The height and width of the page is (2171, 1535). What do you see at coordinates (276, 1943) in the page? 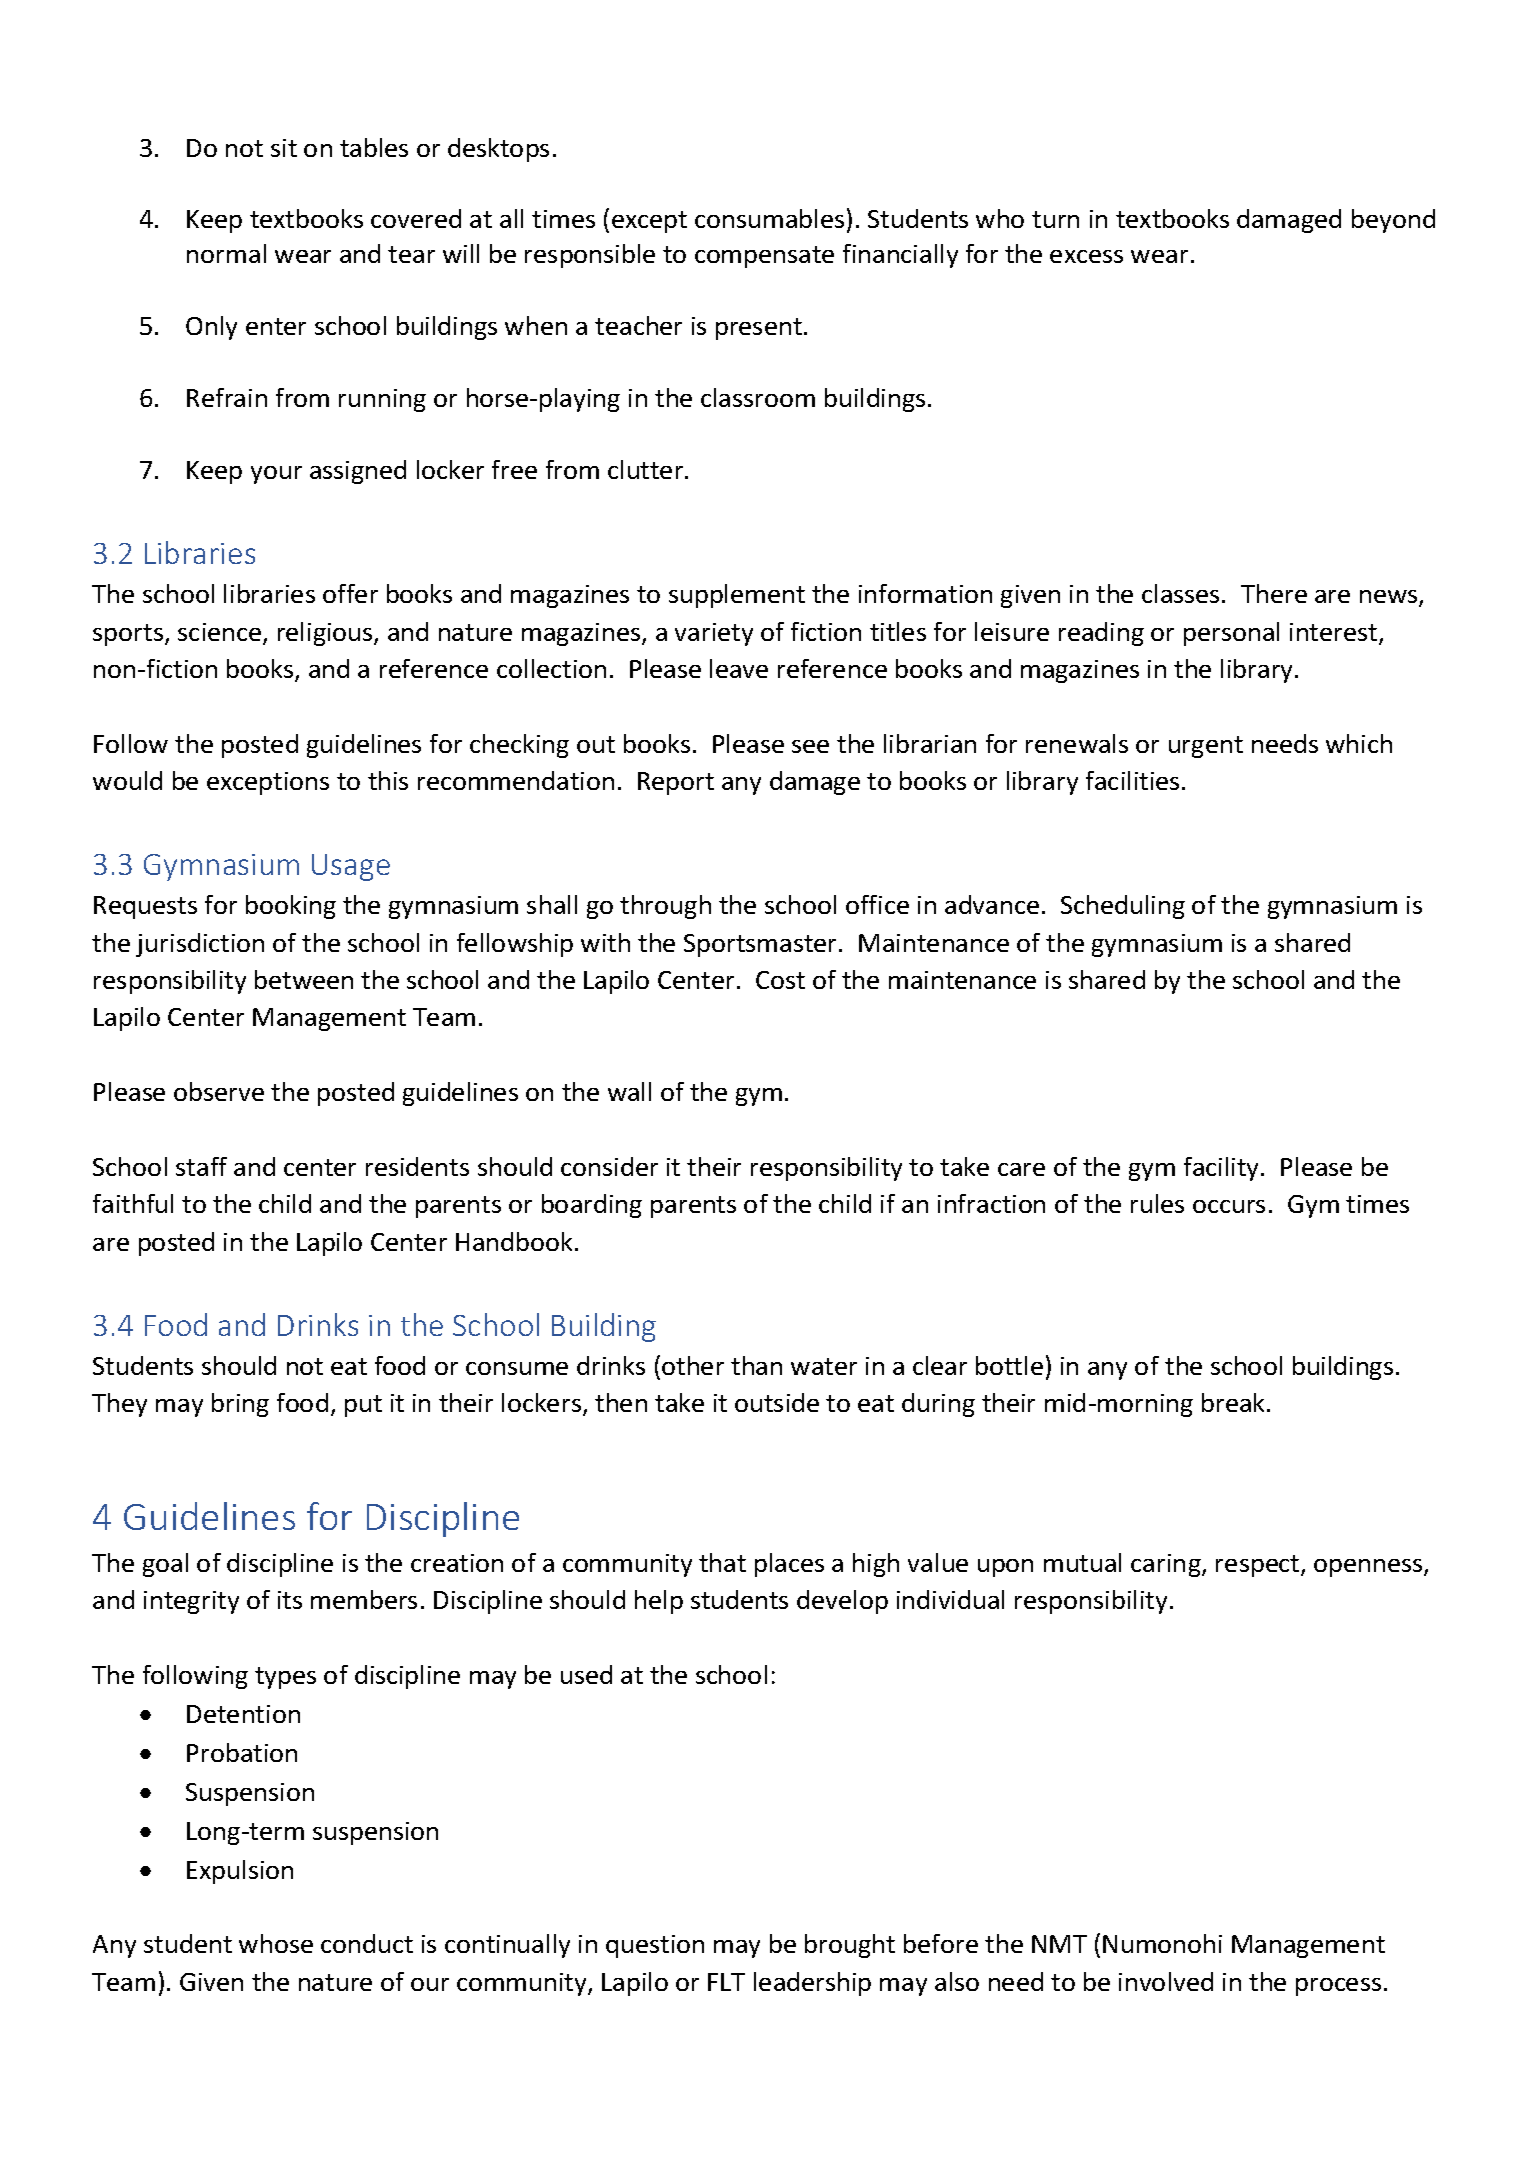
I see `whose` at bounding box center [276, 1943].
